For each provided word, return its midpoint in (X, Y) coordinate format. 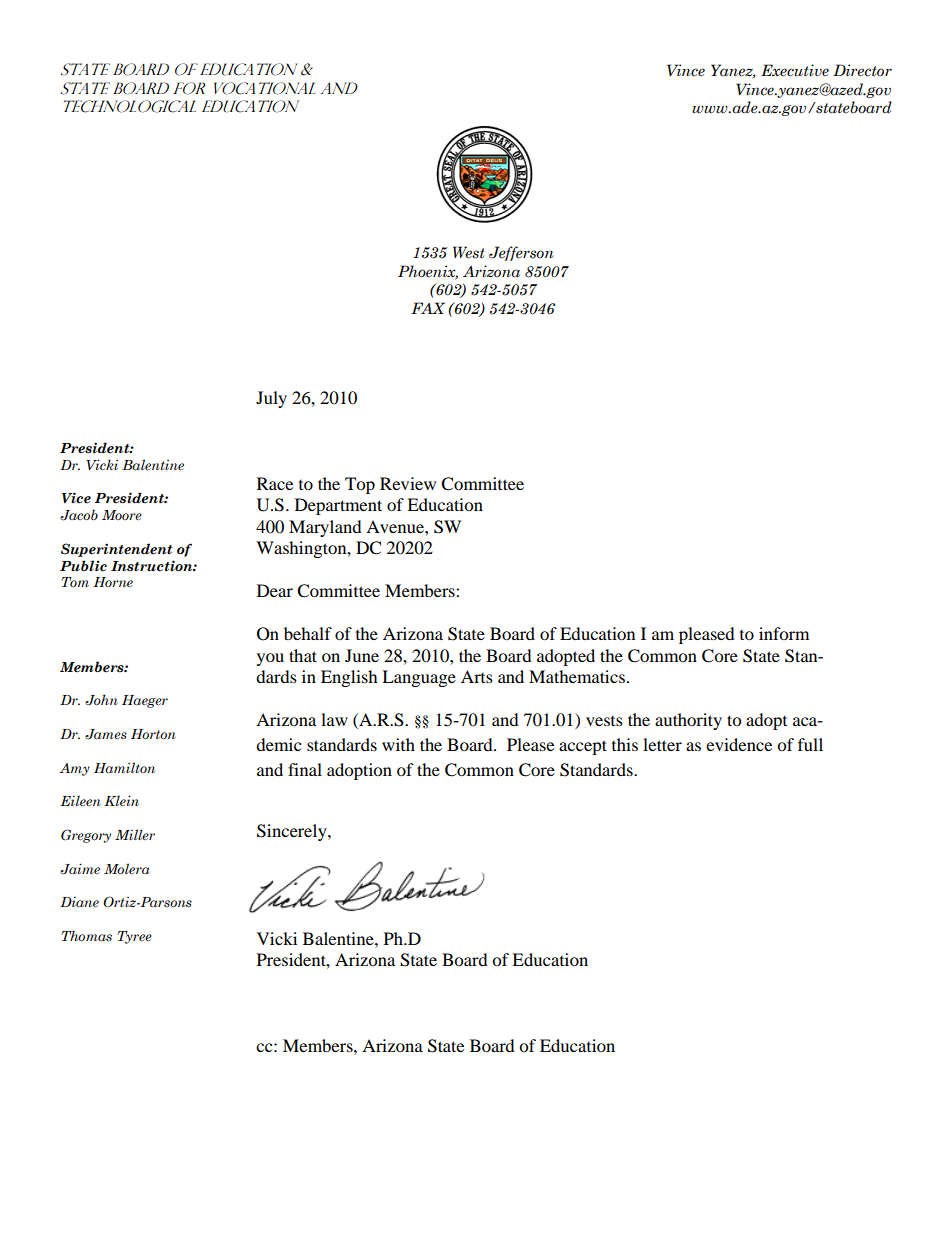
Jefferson (521, 253)
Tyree (134, 937)
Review (408, 483)
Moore (122, 515)
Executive (795, 70)
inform (784, 633)
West (468, 252)
